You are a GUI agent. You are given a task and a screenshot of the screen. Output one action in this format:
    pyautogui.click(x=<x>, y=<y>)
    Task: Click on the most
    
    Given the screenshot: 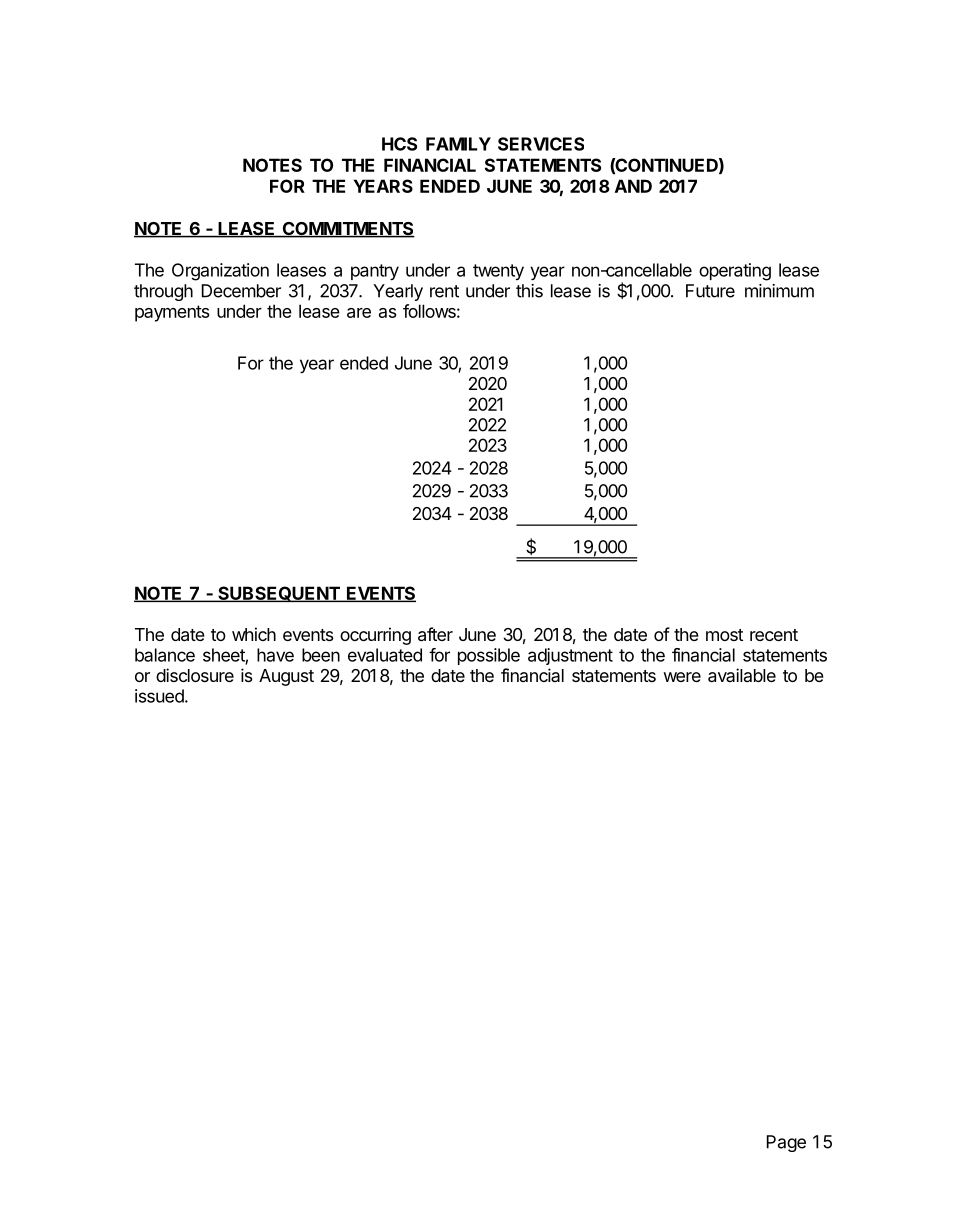 What is the action you would take?
    pyautogui.click(x=724, y=635)
